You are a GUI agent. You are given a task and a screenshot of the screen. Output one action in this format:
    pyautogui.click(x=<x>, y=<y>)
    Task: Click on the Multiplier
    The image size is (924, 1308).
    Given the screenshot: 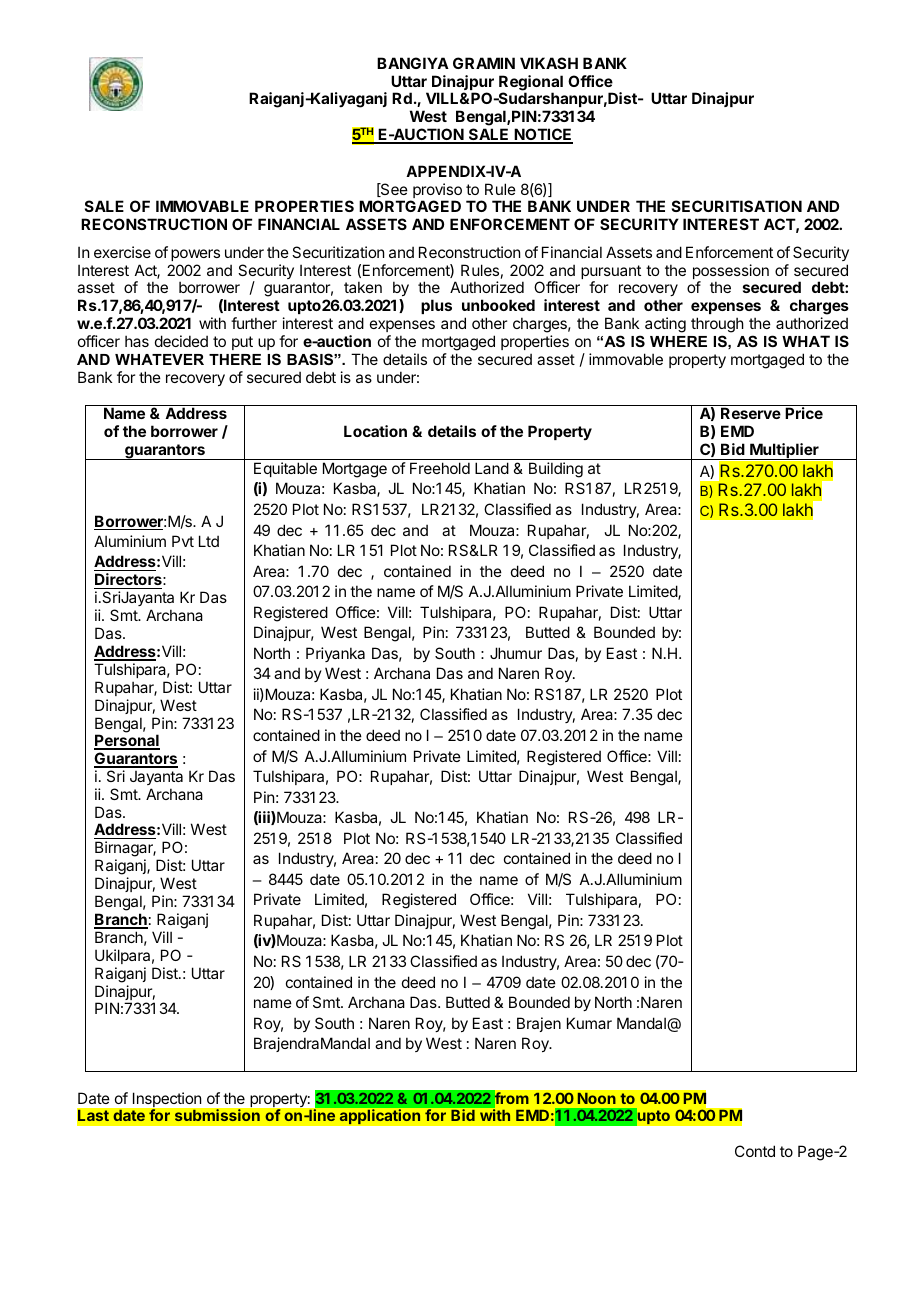 What is the action you would take?
    pyautogui.click(x=784, y=451)
